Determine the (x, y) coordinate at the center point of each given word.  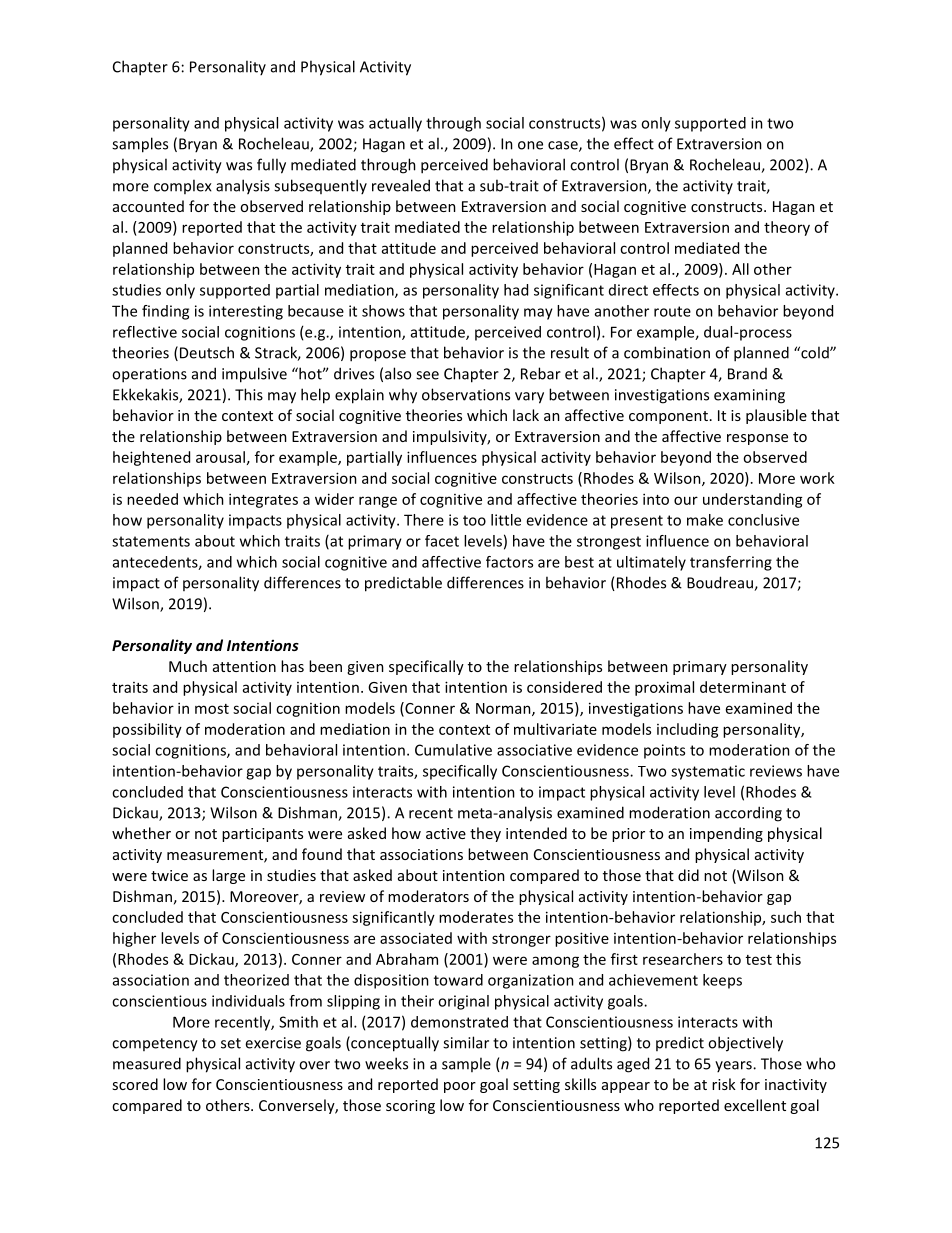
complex (183, 186)
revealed (401, 185)
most (212, 709)
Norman (504, 709)
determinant (743, 687)
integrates (263, 500)
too (474, 520)
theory (787, 228)
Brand (747, 374)
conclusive (763, 520)
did (688, 875)
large (228, 876)
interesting (246, 312)
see (427, 375)
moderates (476, 917)
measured (147, 1063)
